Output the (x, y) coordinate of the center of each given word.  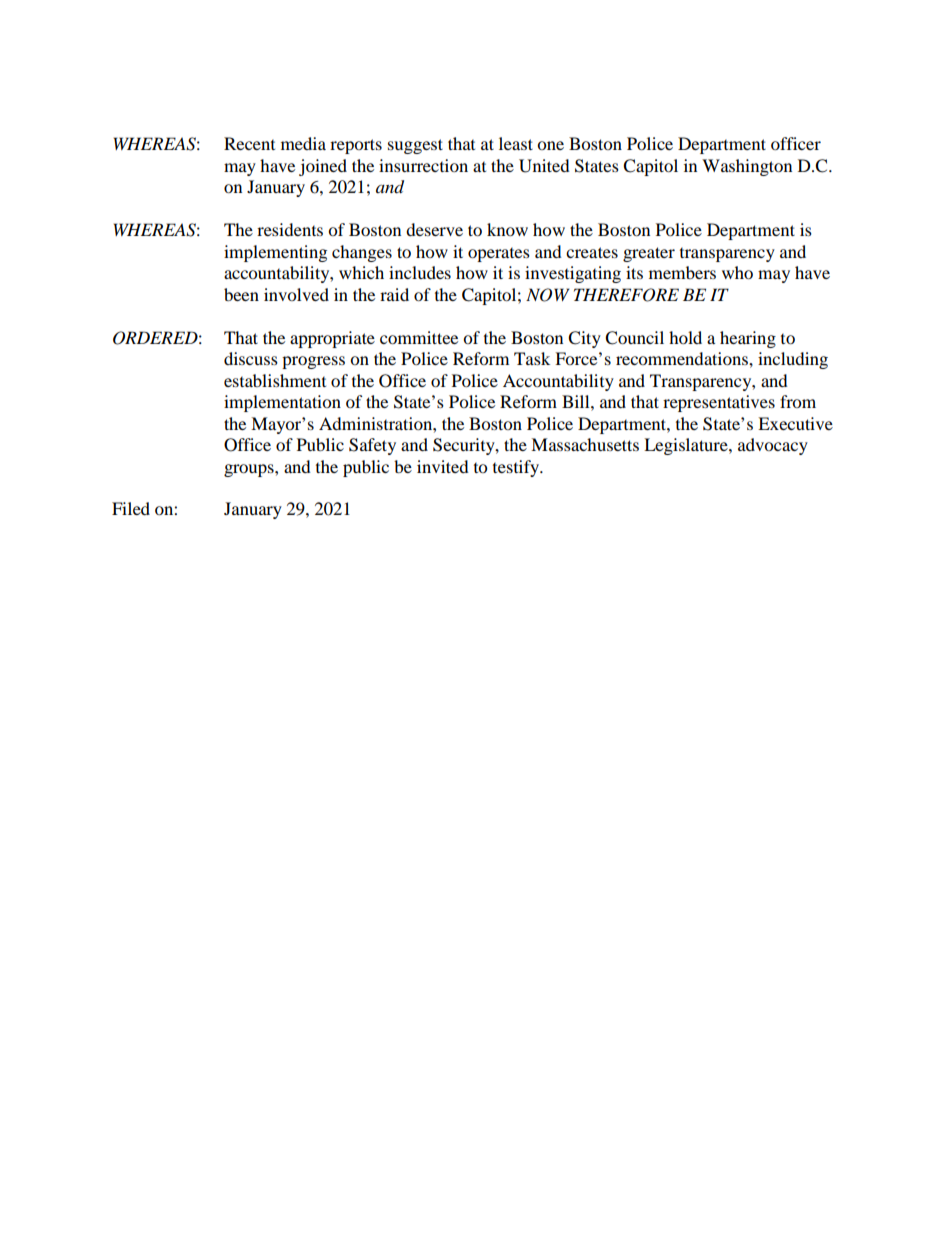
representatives (719, 403)
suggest (415, 146)
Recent (249, 143)
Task (532, 358)
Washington (747, 167)
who (737, 272)
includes (420, 272)
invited (443, 466)
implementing (275, 253)
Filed (131, 508)
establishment (275, 380)
